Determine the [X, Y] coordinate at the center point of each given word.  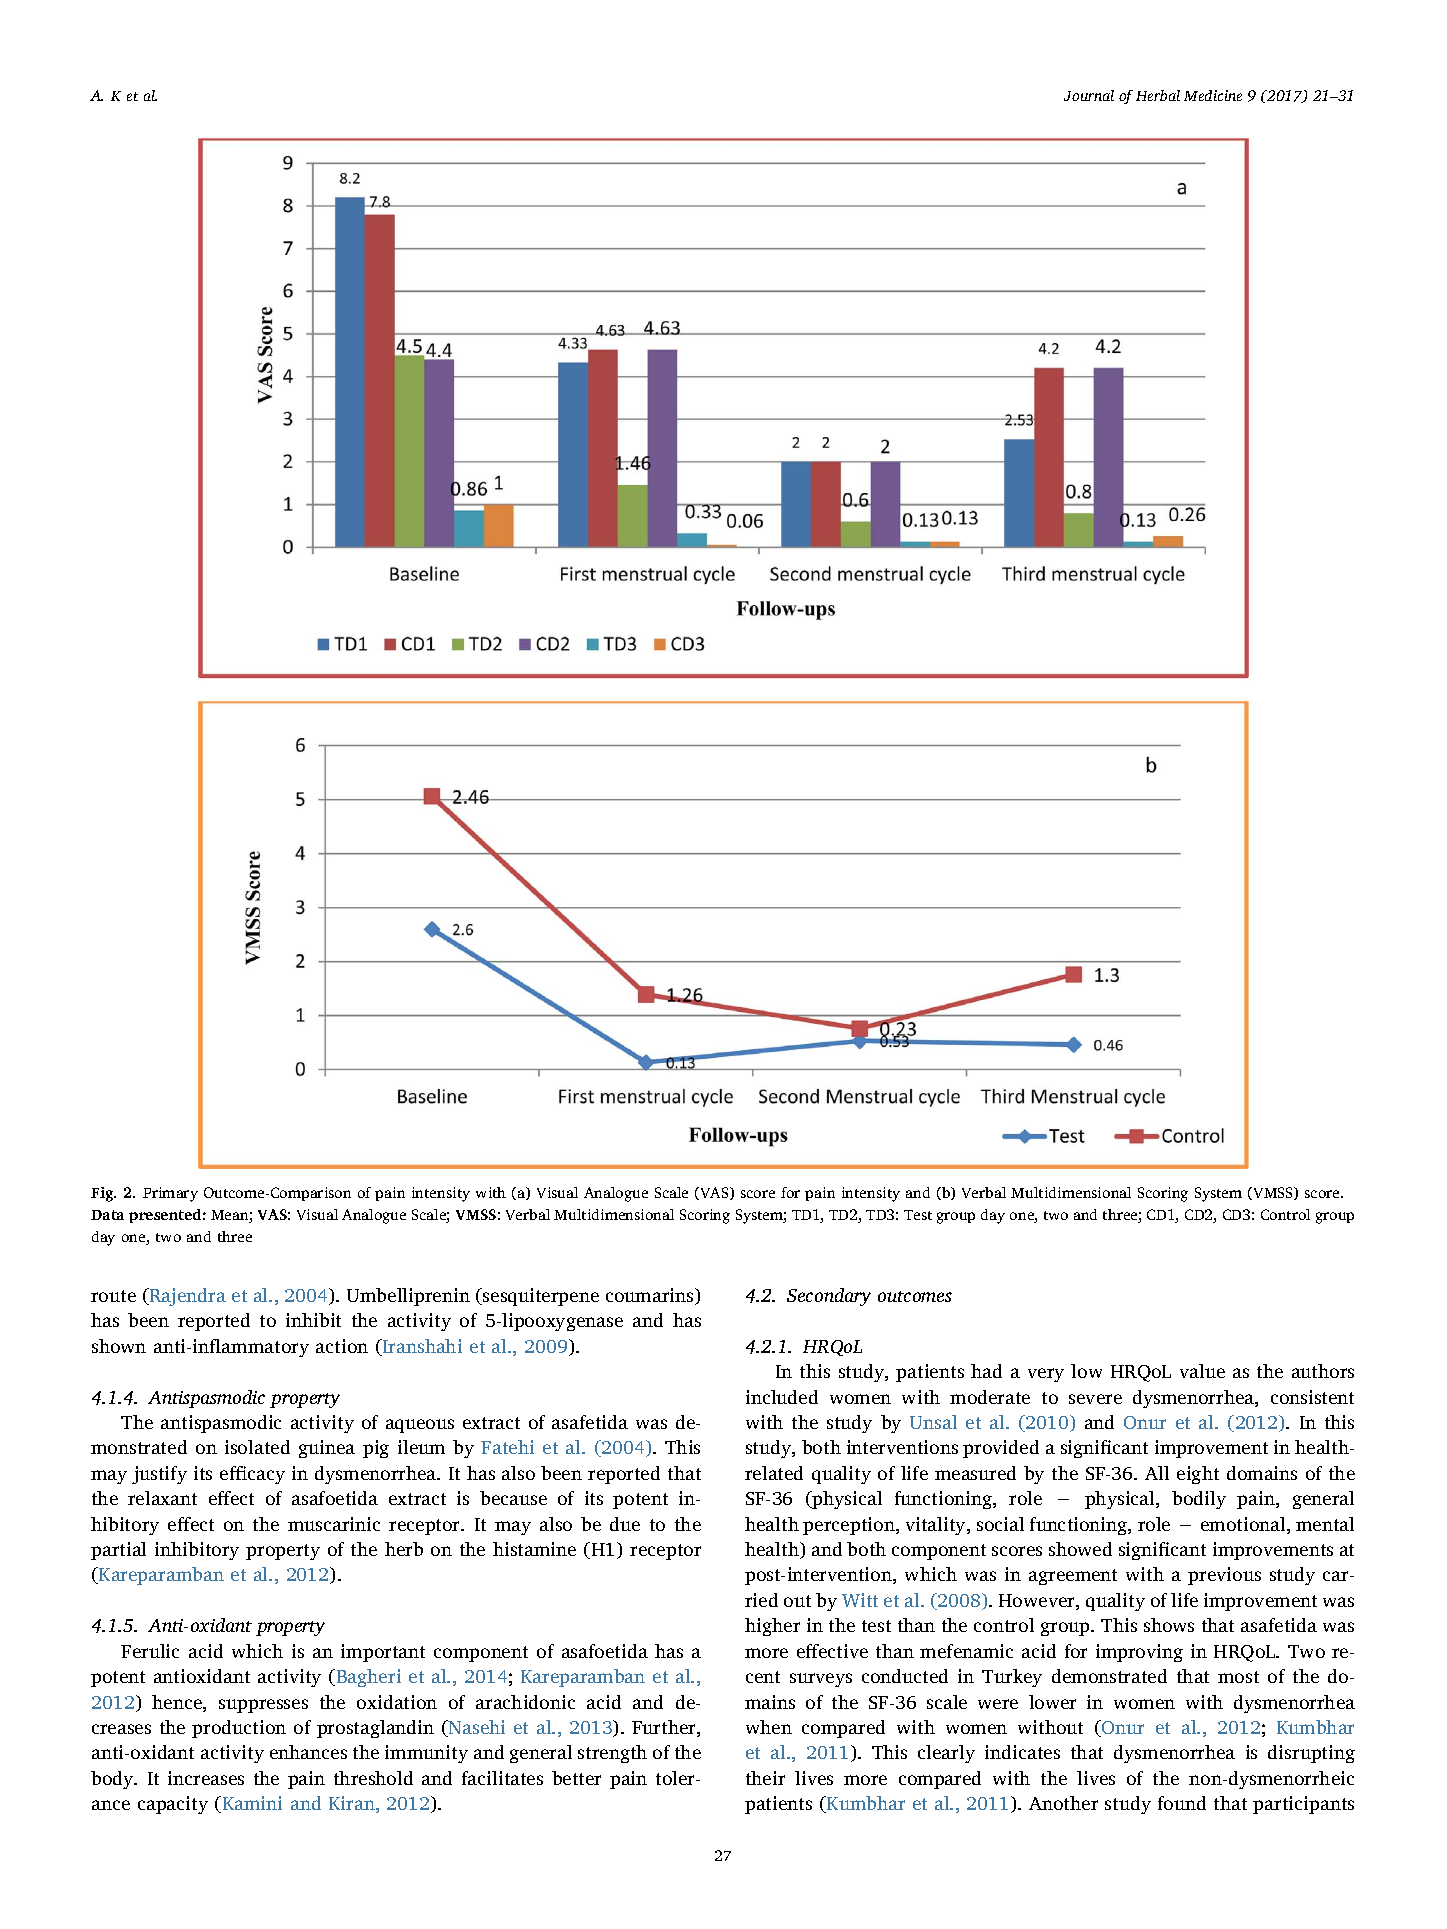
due [625, 1524]
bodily [1199, 1500]
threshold [373, 1778]
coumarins [651, 1296]
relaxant [162, 1498]
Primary [170, 1194]
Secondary [829, 1297]
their [765, 1778]
